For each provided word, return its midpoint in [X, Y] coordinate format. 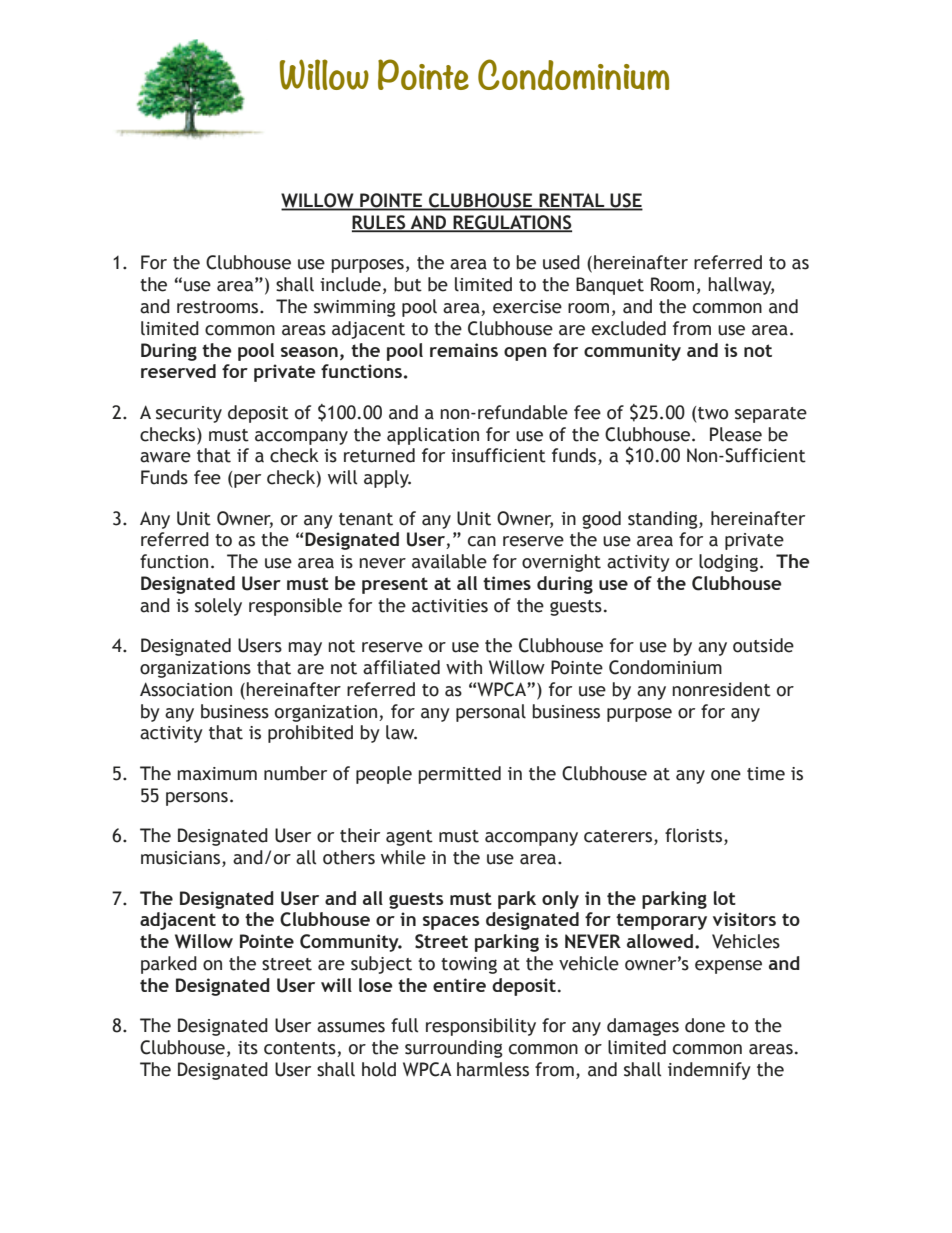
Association [186, 689]
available [449, 561]
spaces [451, 923]
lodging [730, 563]
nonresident [721, 689]
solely [218, 607]
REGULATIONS [511, 223]
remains [464, 350]
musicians [182, 859]
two [713, 413]
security [189, 414]
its [248, 1048]
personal [491, 713]
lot [725, 898]
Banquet [610, 286]
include [350, 284]
